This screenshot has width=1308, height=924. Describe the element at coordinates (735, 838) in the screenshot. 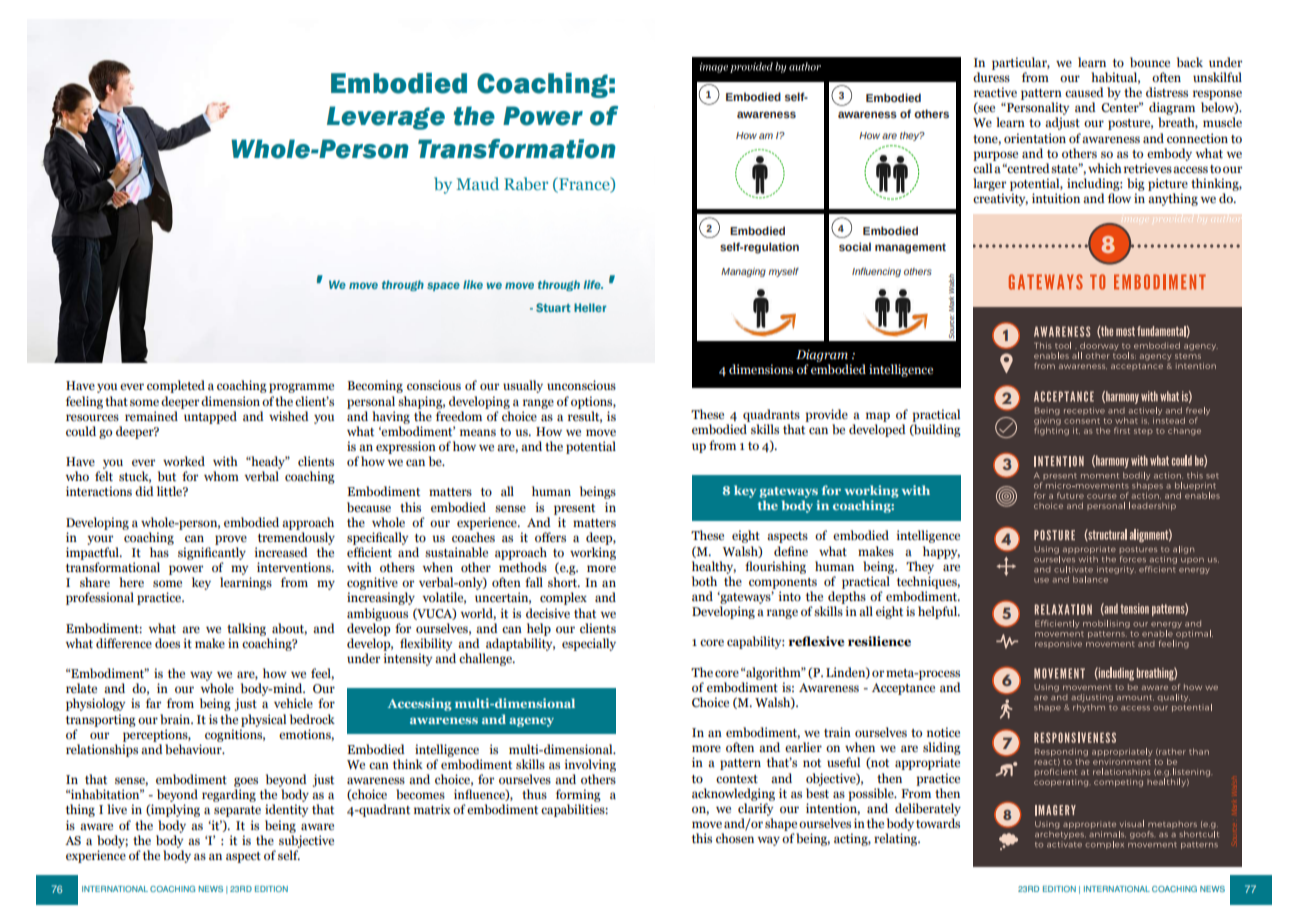

I see `chosen` at that location.
